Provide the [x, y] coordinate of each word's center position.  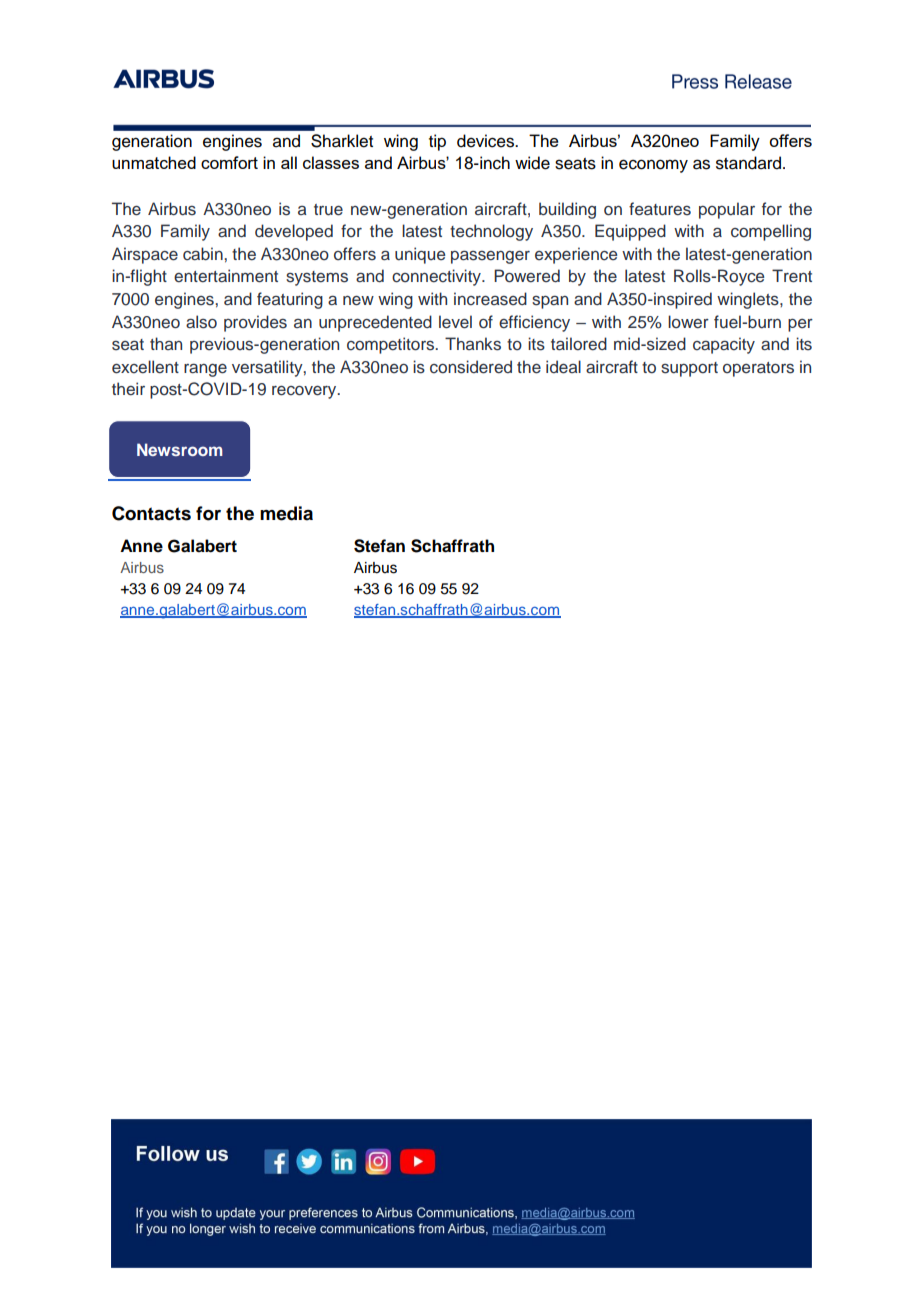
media [286, 513]
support [689, 369]
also [201, 322]
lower [688, 322]
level [455, 322]
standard [750, 163]
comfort [229, 162]
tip [437, 142]
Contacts [151, 513]
